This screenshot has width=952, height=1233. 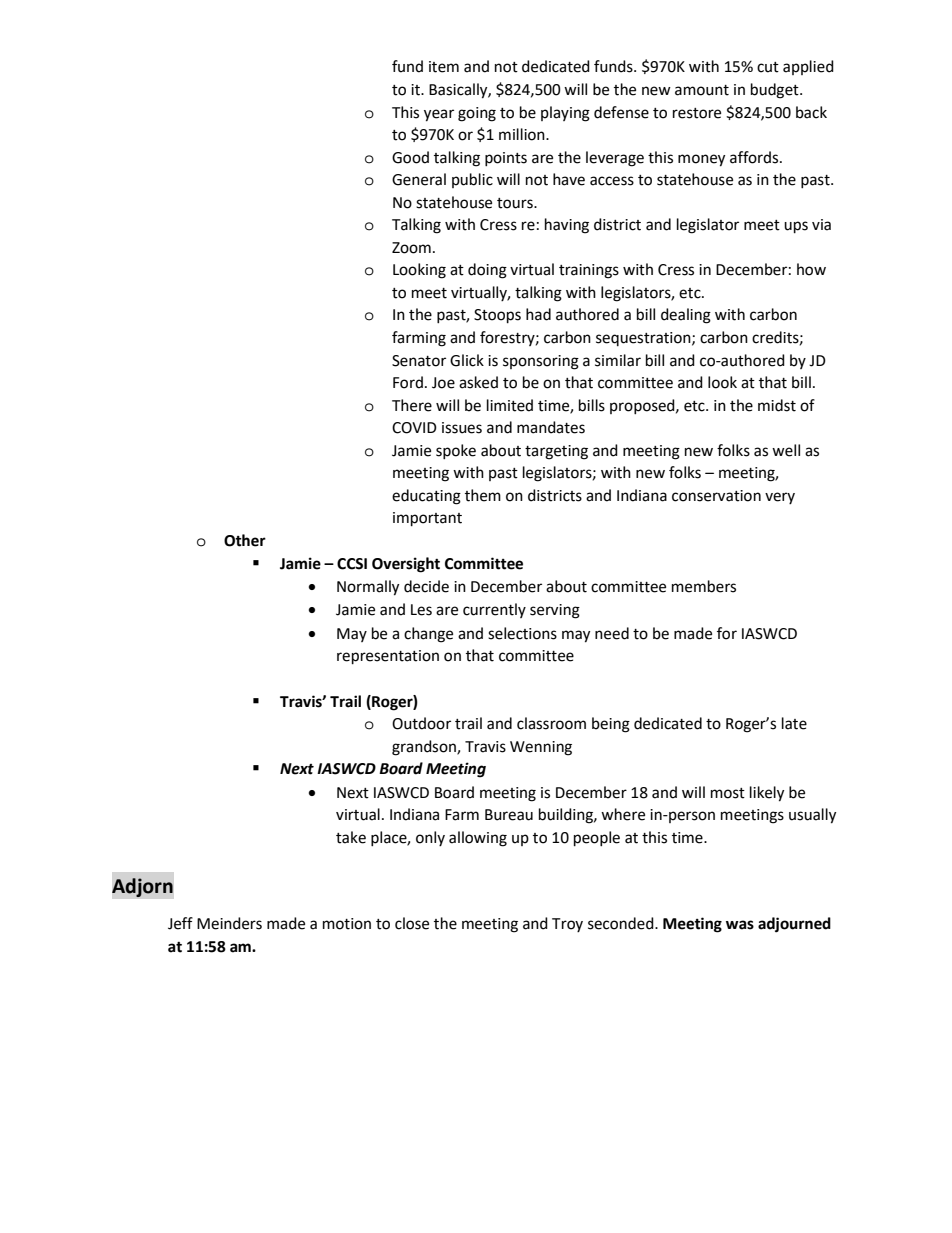 What do you see at coordinates (794, 723) in the screenshot?
I see `late` at bounding box center [794, 723].
